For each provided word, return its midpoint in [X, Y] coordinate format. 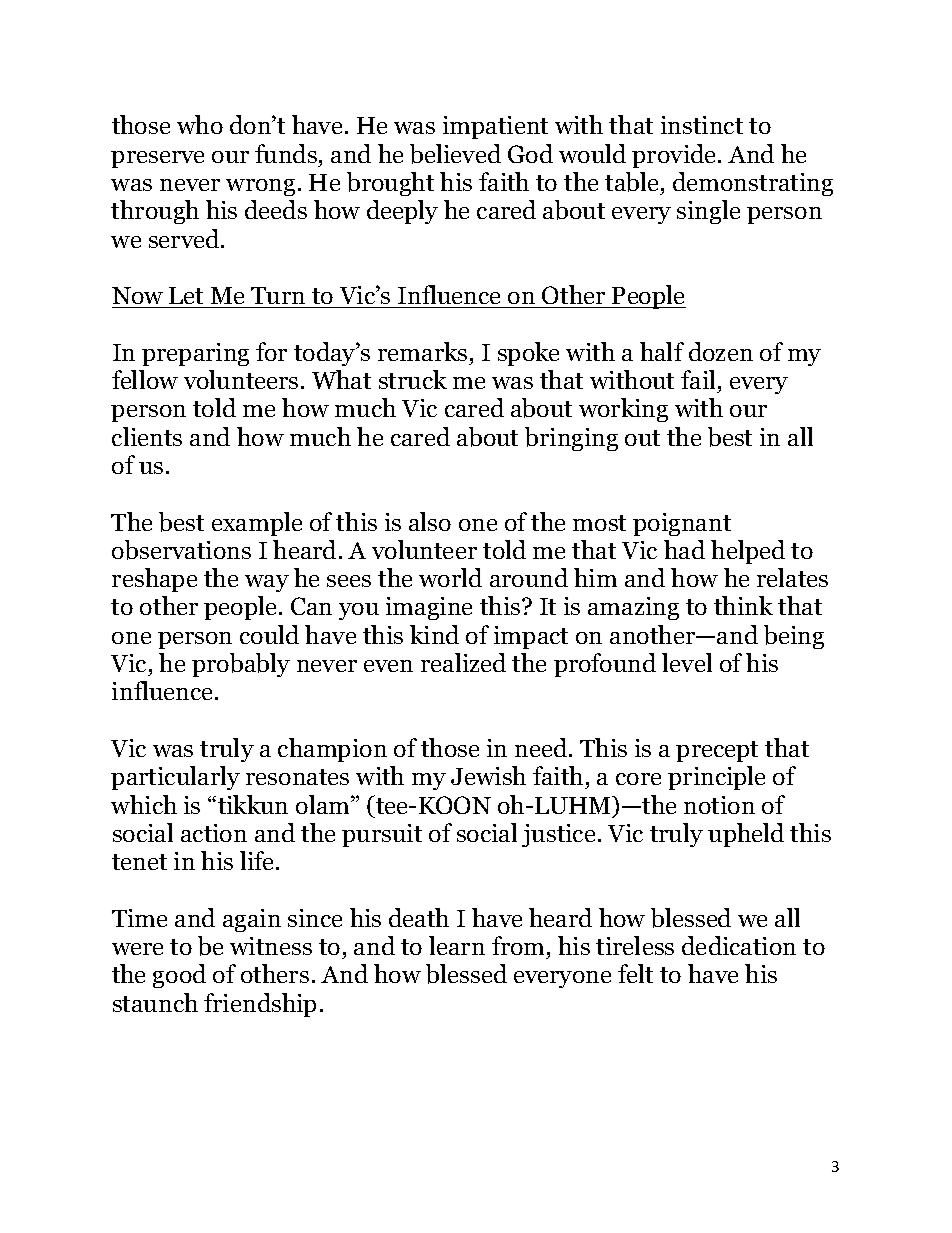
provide [675, 156]
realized [463, 662]
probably [241, 665]
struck [413, 379]
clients [147, 436]
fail [698, 379]
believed [455, 154]
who [200, 124]
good [179, 976]
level [687, 662]
